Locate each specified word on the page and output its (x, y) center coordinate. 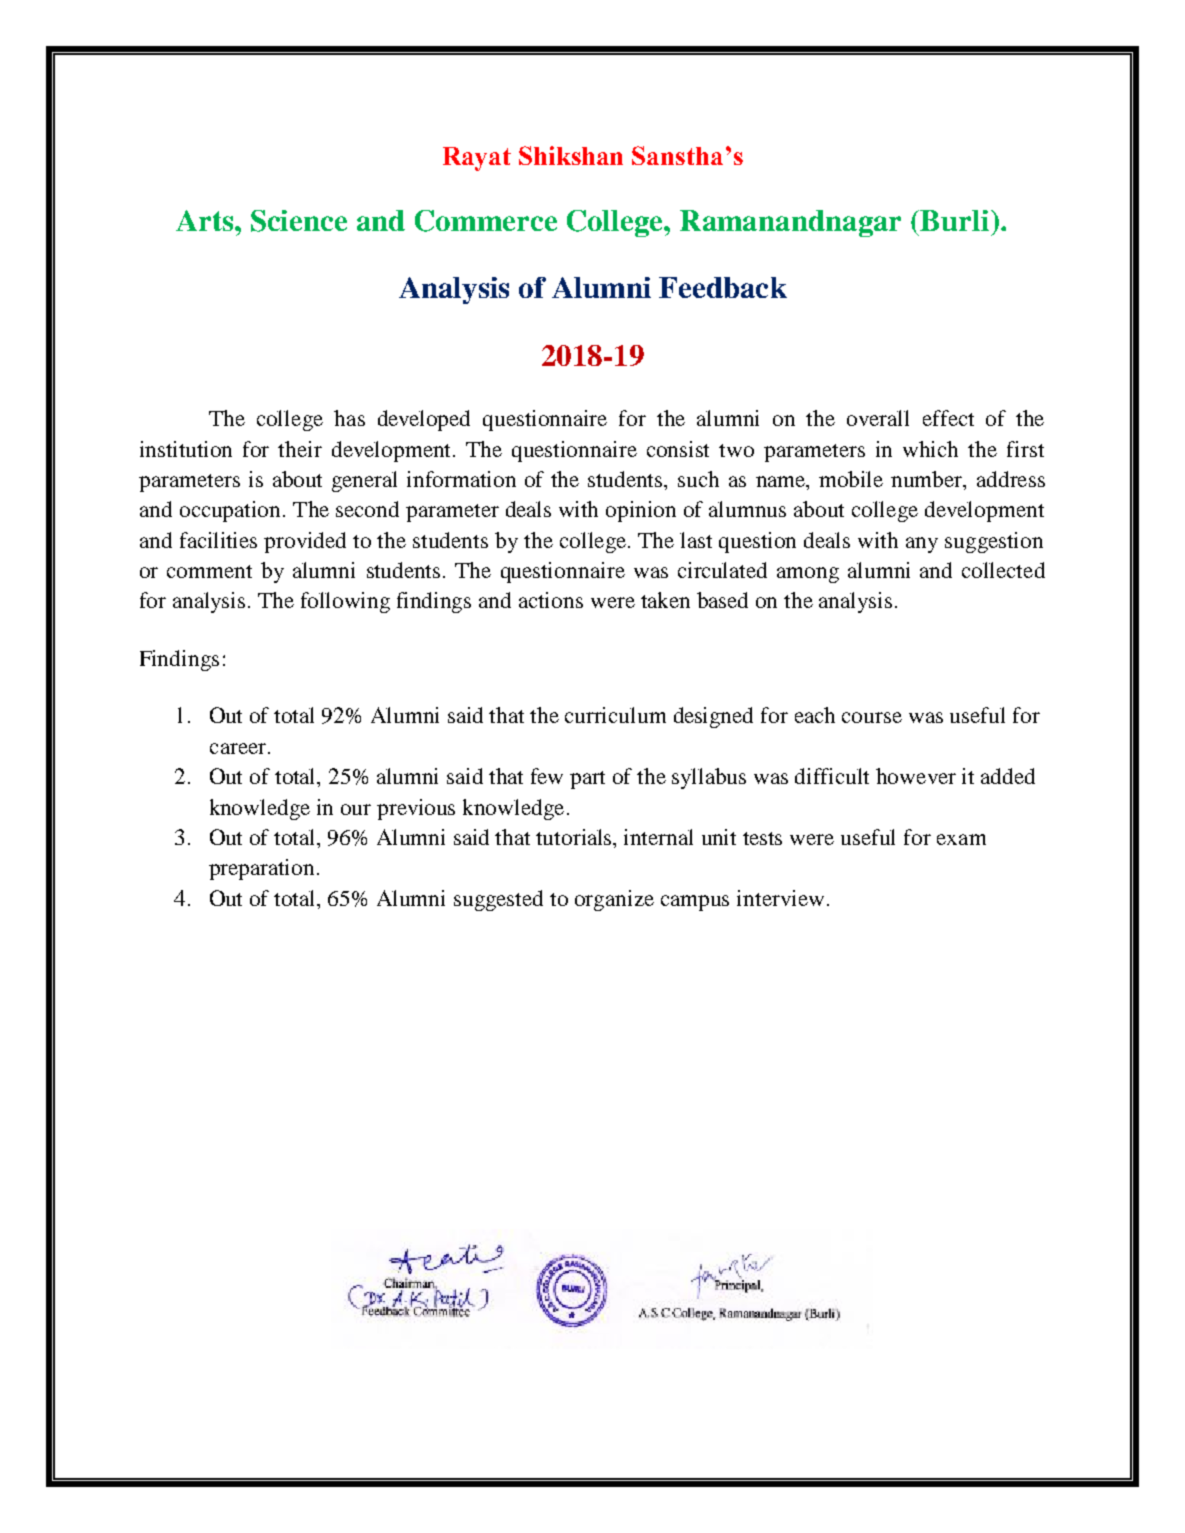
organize (614, 900)
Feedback (723, 287)
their (300, 449)
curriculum (615, 715)
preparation (261, 869)
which (930, 449)
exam (961, 839)
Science (299, 221)
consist (678, 449)
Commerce (486, 221)
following (345, 602)
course (872, 717)
